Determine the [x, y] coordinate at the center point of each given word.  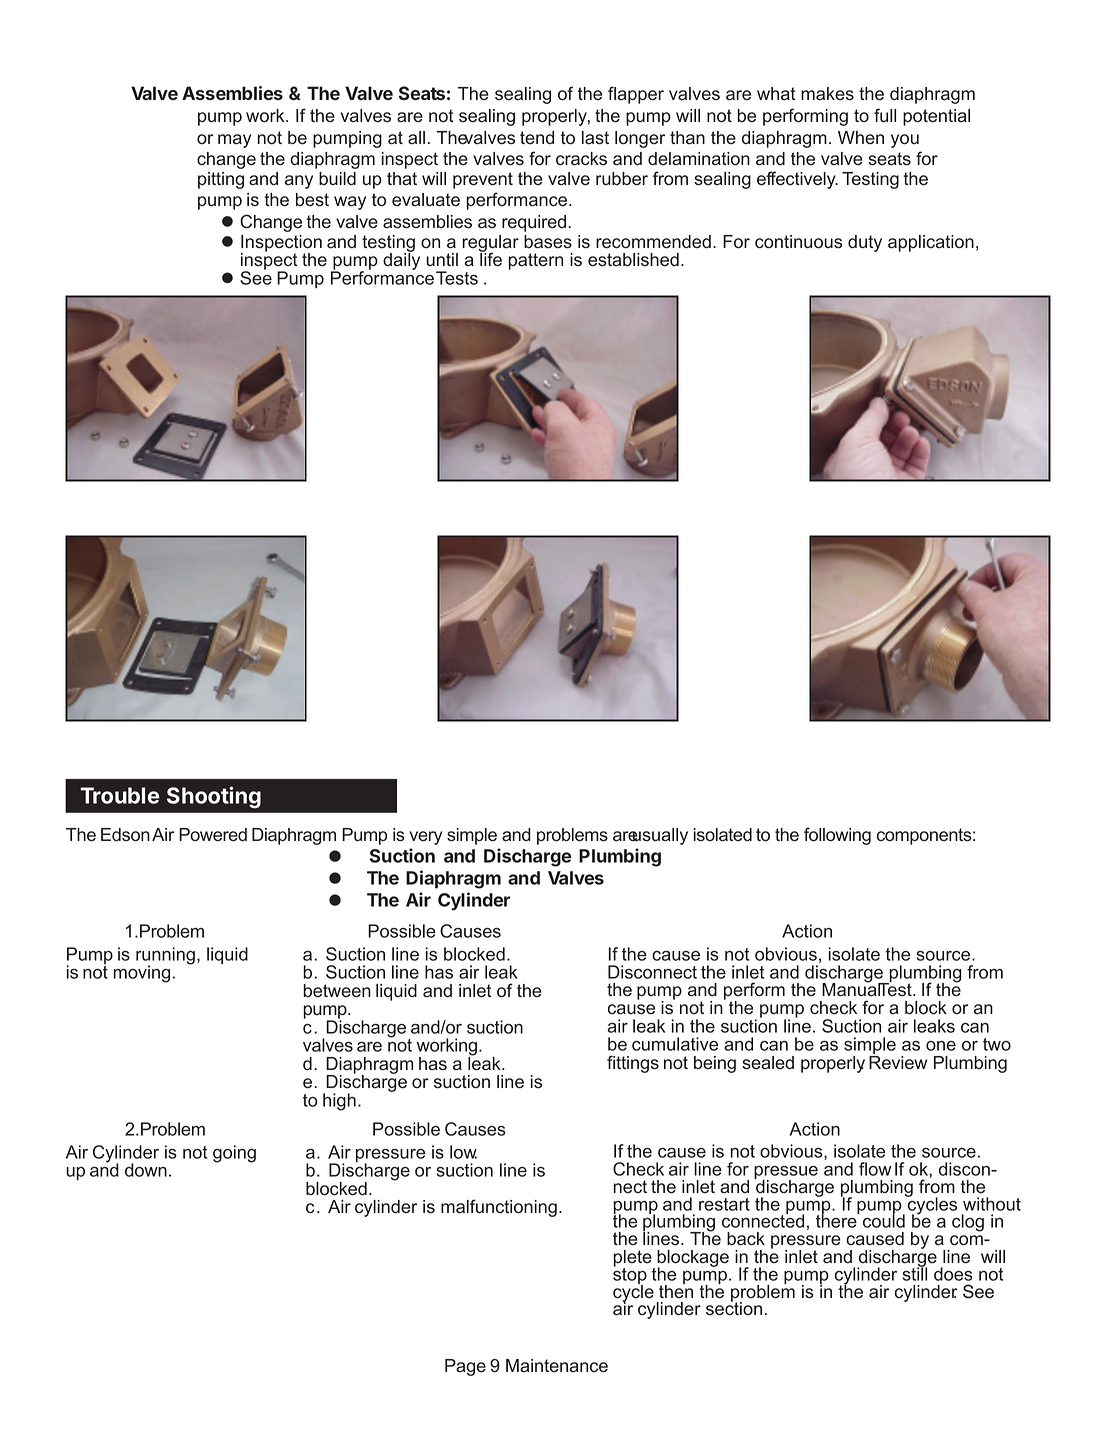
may [234, 141]
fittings [633, 1064]
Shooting [214, 797]
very [425, 838]
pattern [535, 261]
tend [537, 138]
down [146, 1170]
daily [401, 260]
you [905, 141]
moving [142, 974]
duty [865, 243]
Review [898, 1061]
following [837, 836]
